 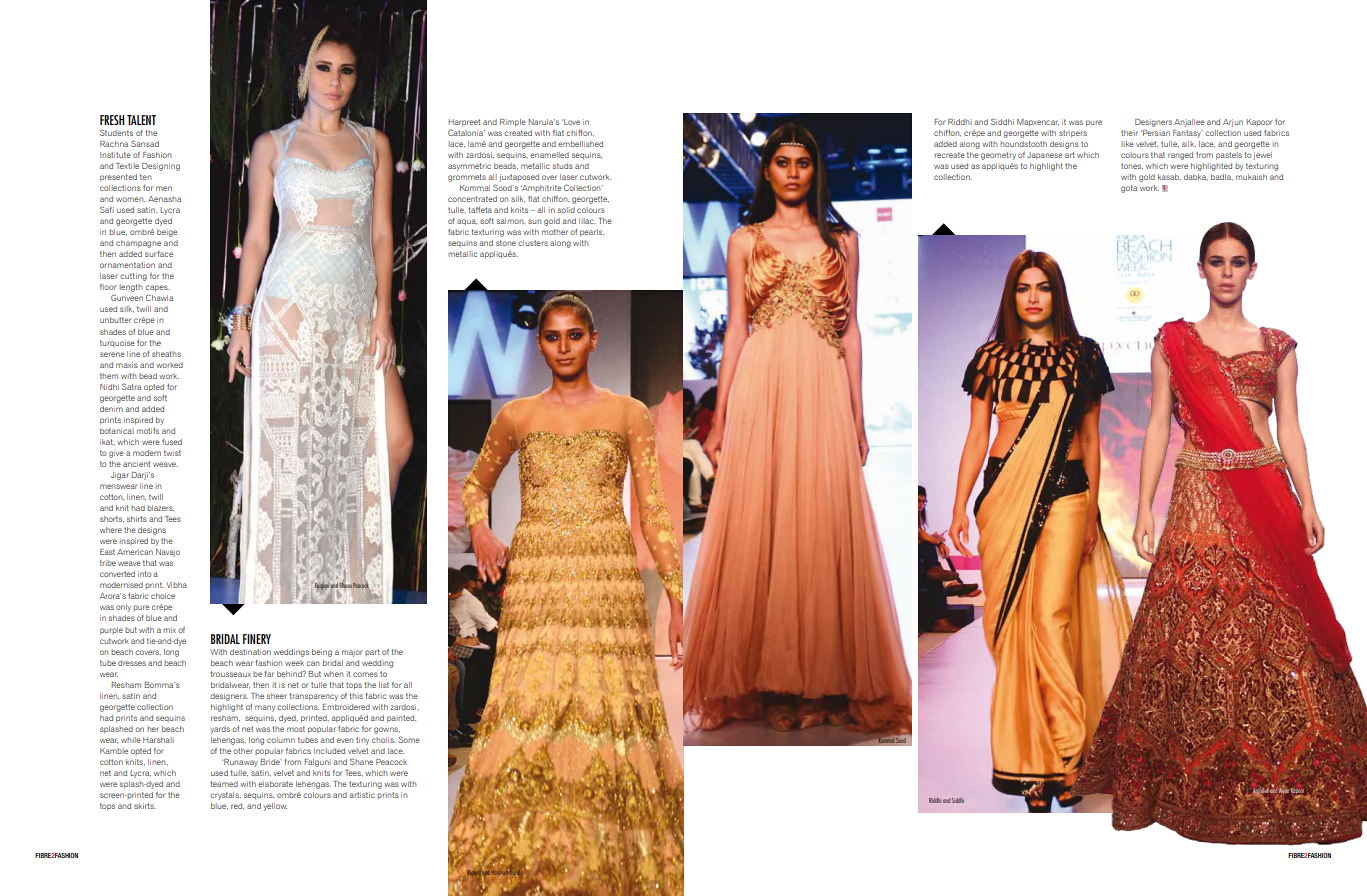 What do you see at coordinates (224, 784) in the screenshot?
I see `teamed` at bounding box center [224, 784].
